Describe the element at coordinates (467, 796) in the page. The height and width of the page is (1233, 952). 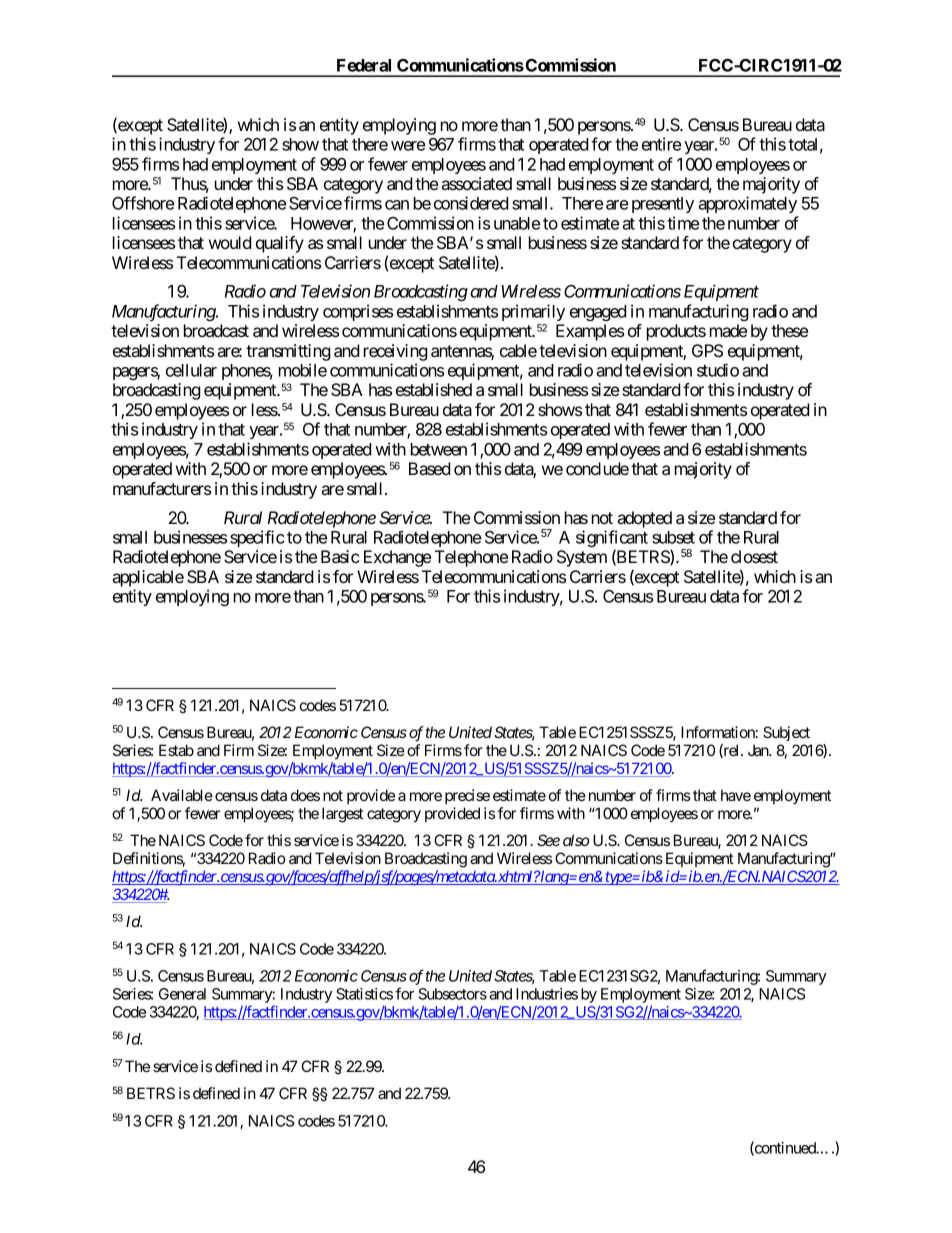
I see `precise` at that location.
